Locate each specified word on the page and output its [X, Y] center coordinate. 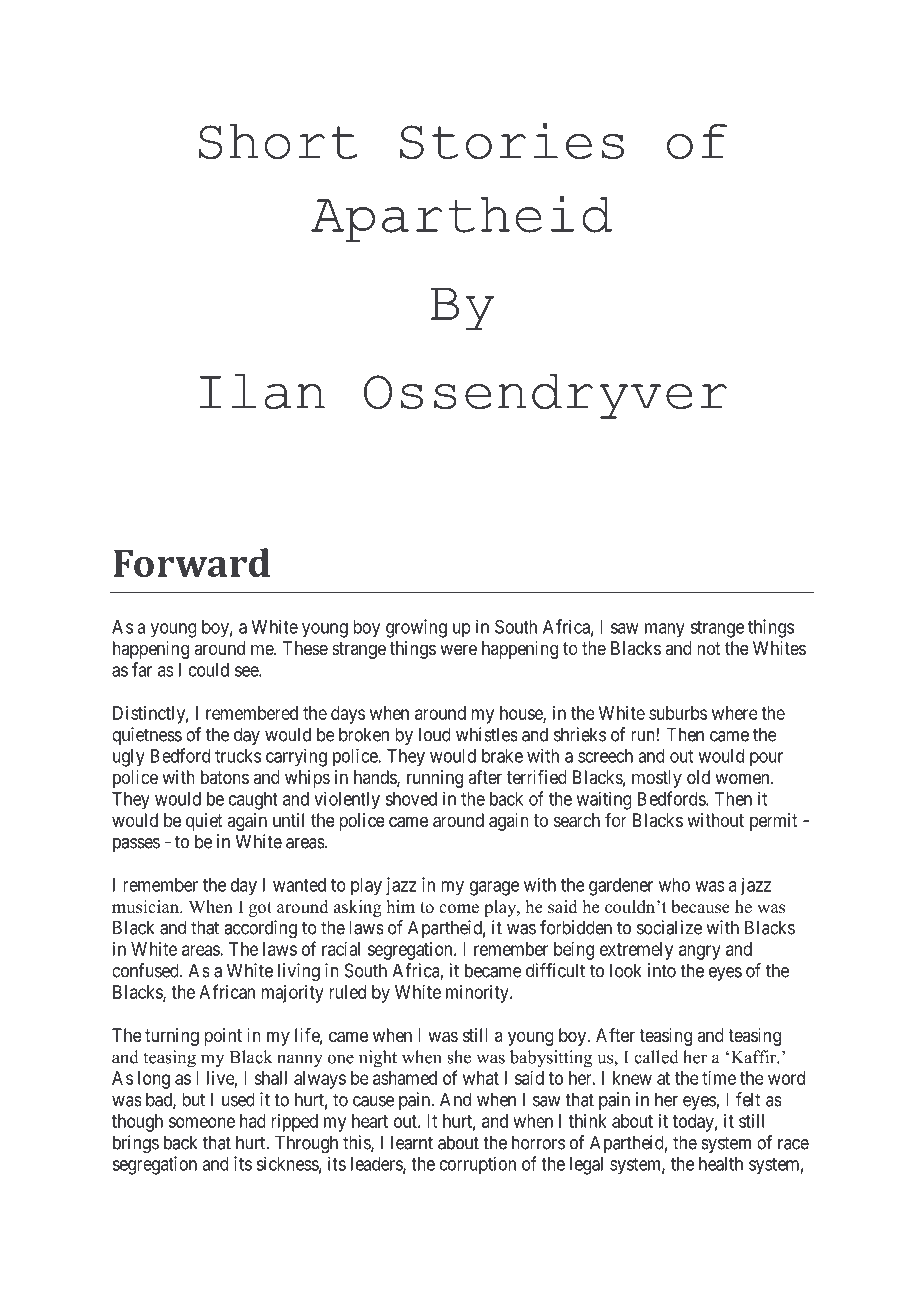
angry [700, 952]
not [709, 648]
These [305, 648]
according [260, 929]
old [698, 777]
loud [435, 734]
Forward [191, 562]
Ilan [262, 391]
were [458, 649]
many [665, 630]
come [459, 909]
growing [416, 628]
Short [278, 141]
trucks [238, 756]
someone [202, 1122]
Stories [512, 141]
